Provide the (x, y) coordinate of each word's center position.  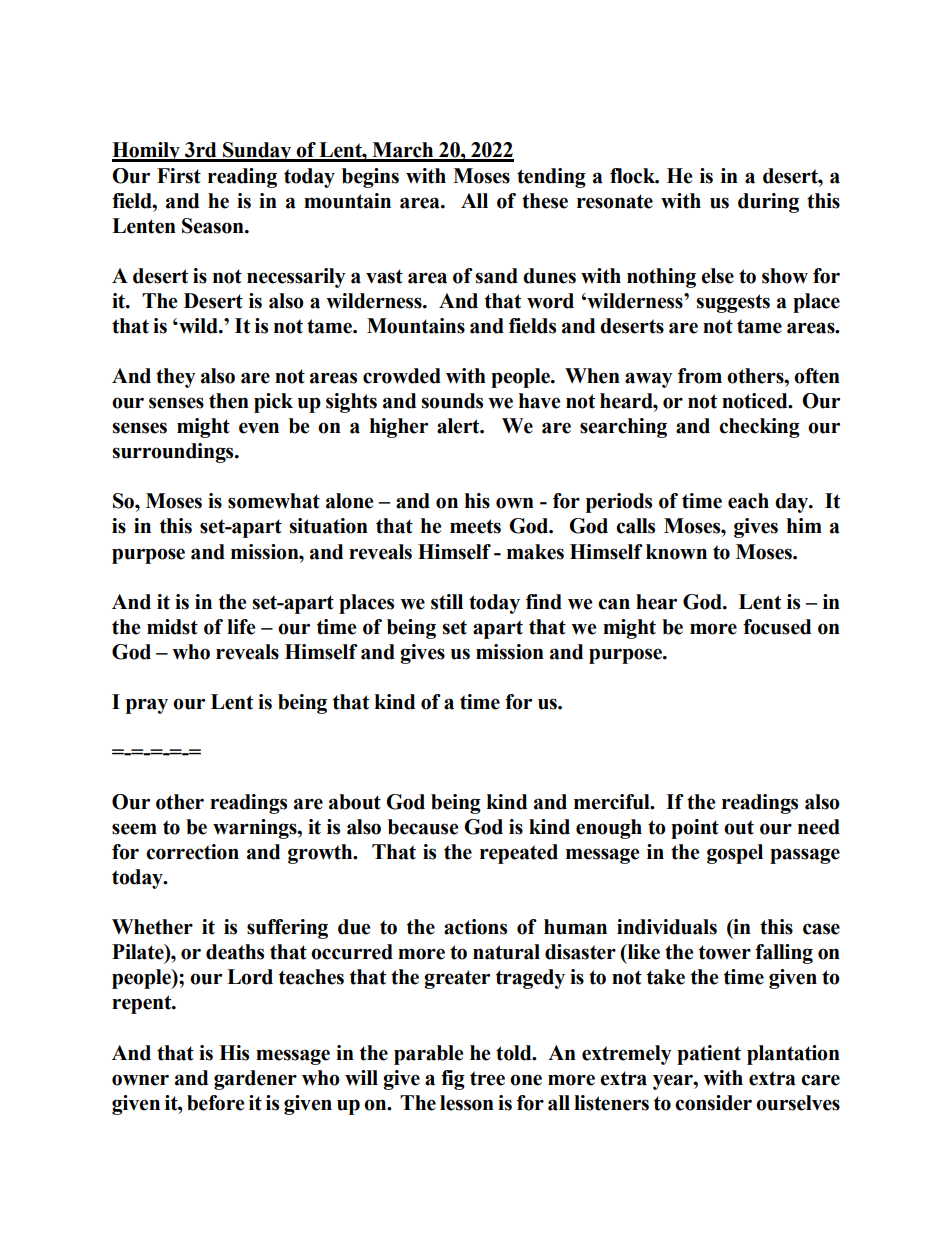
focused (777, 627)
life (241, 627)
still (447, 602)
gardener (255, 1080)
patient (709, 1055)
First (179, 176)
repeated (519, 854)
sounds (452, 401)
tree (487, 1078)
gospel (735, 854)
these (545, 201)
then (229, 401)
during (768, 203)
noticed (756, 401)
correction (192, 852)
